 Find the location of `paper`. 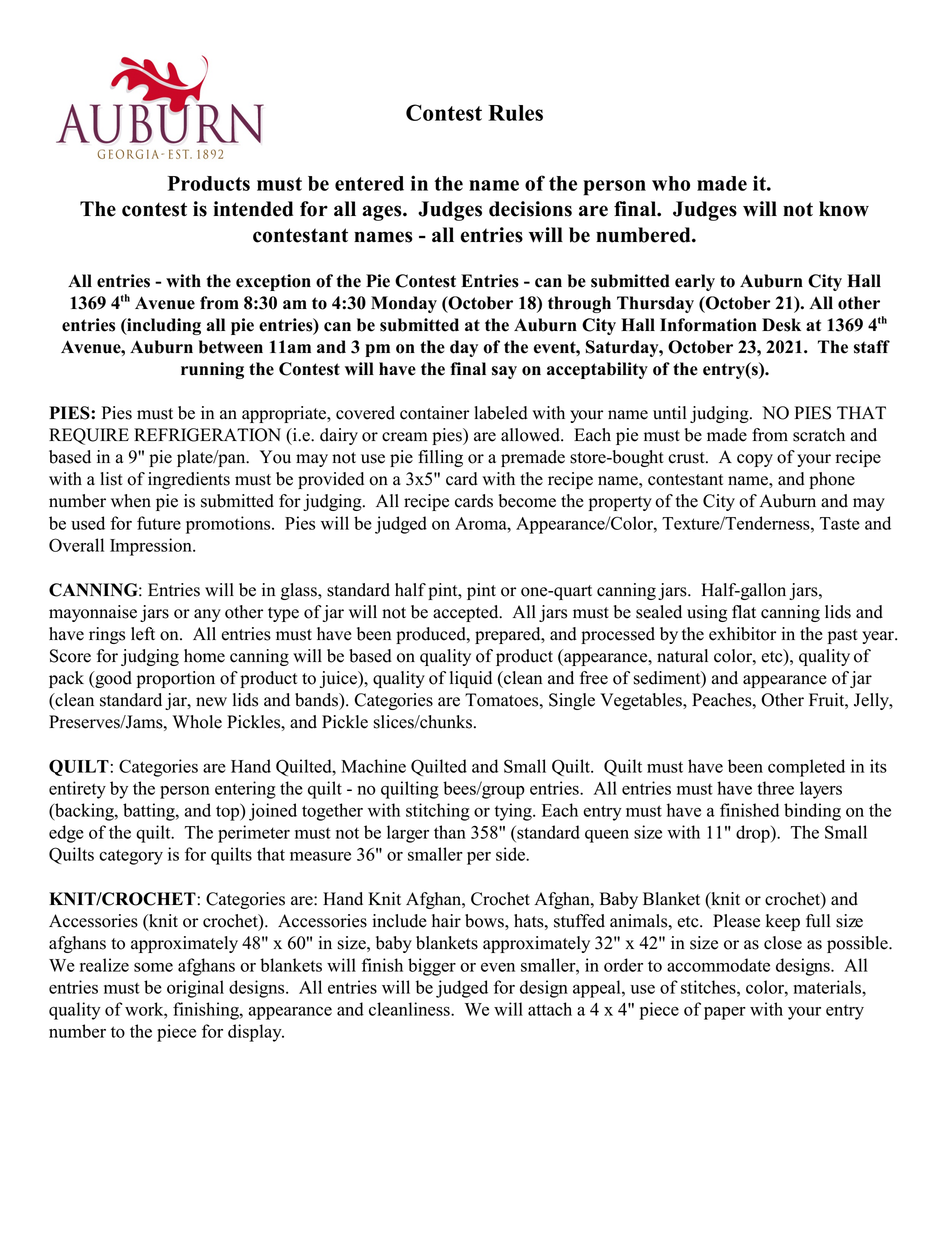

paper is located at coordinates (725, 1013).
